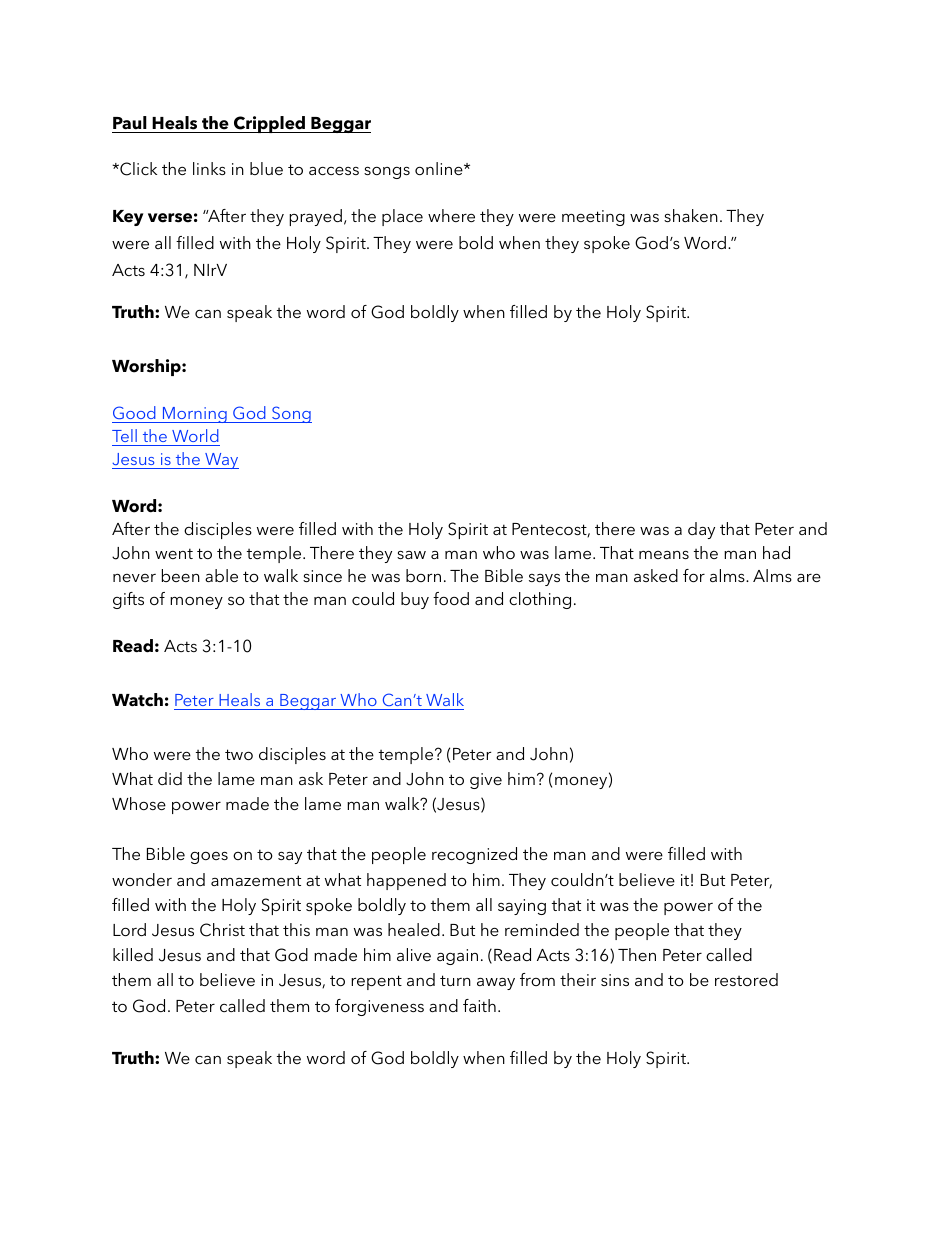 The width and height of the screenshot is (952, 1233). I want to click on shaken, so click(691, 215).
